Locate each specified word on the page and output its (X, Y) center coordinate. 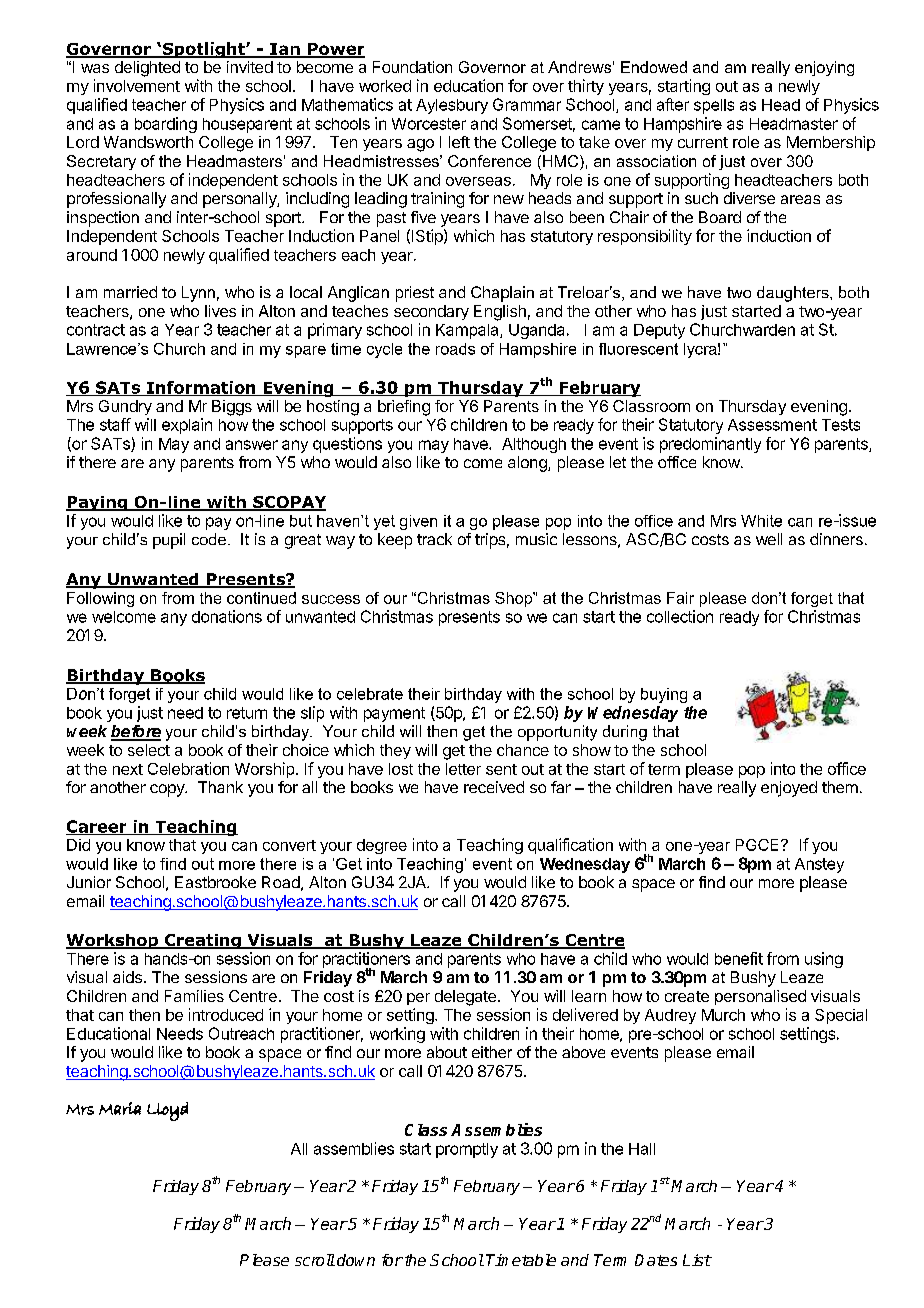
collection (680, 616)
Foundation (412, 67)
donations (227, 616)
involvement (137, 85)
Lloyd (167, 1111)
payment (394, 714)
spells (714, 106)
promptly (467, 1150)
